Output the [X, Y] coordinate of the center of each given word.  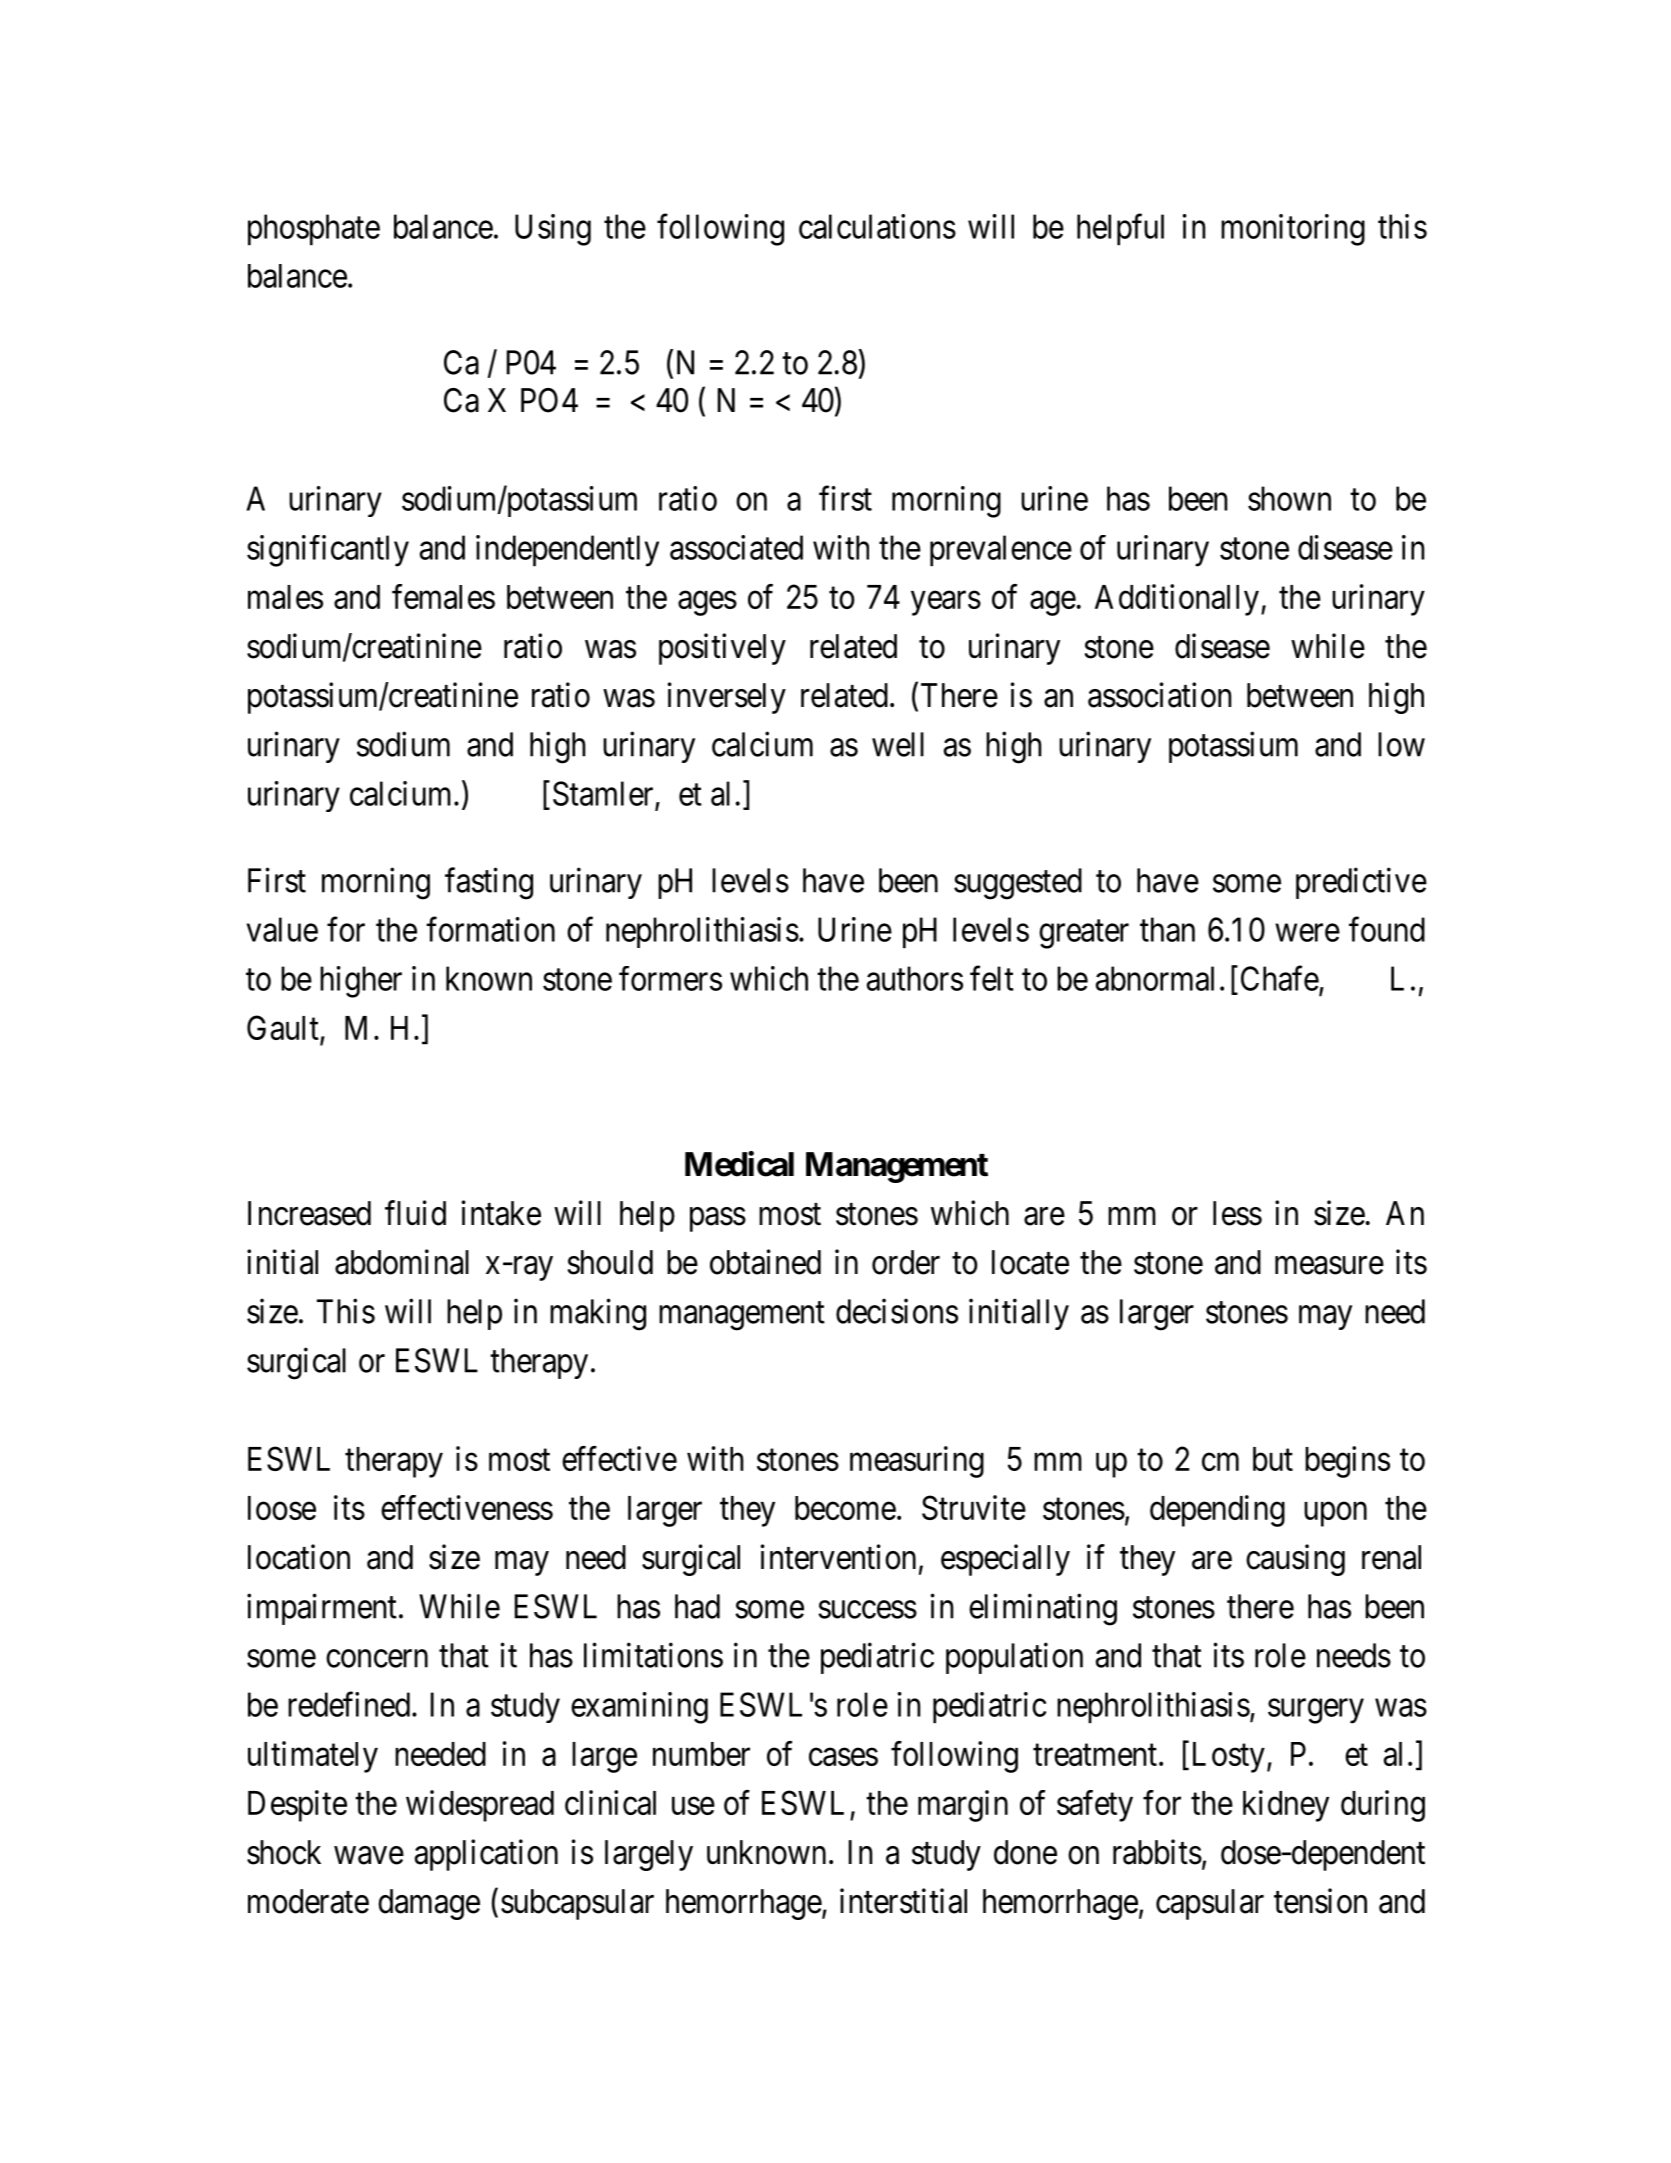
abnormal [1155, 978]
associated [736, 547]
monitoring [1293, 230]
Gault [284, 1029]
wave [369, 1855]
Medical [739, 1164]
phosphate [314, 229]
